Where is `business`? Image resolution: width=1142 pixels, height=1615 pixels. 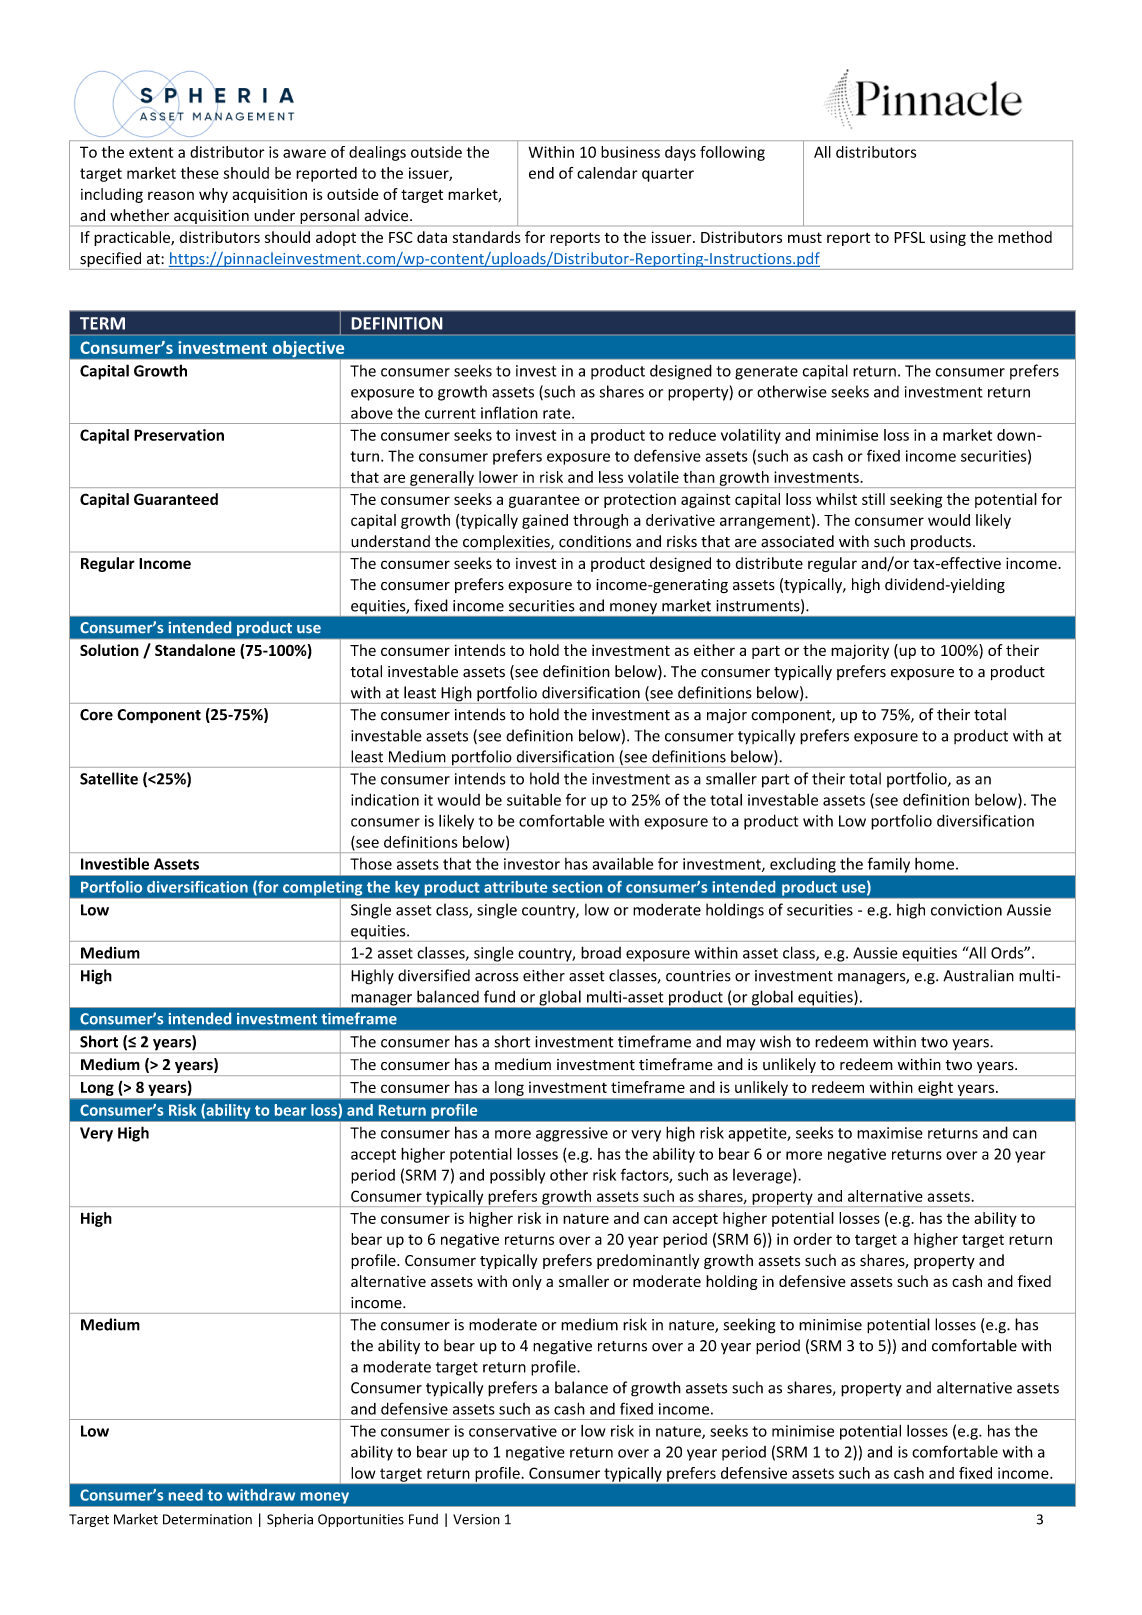 business is located at coordinates (630, 152).
